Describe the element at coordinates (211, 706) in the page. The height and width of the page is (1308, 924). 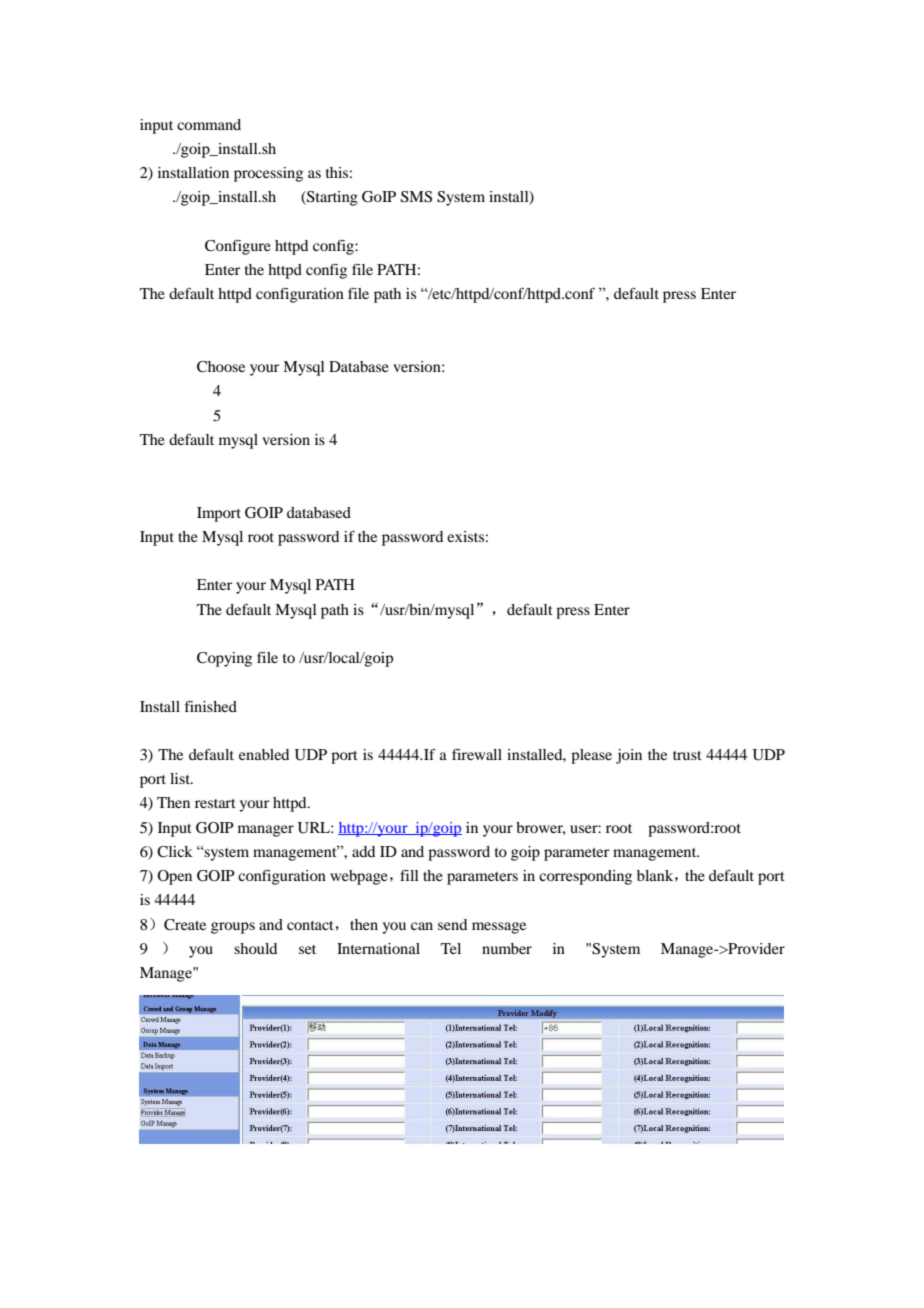
I see `finished` at that location.
